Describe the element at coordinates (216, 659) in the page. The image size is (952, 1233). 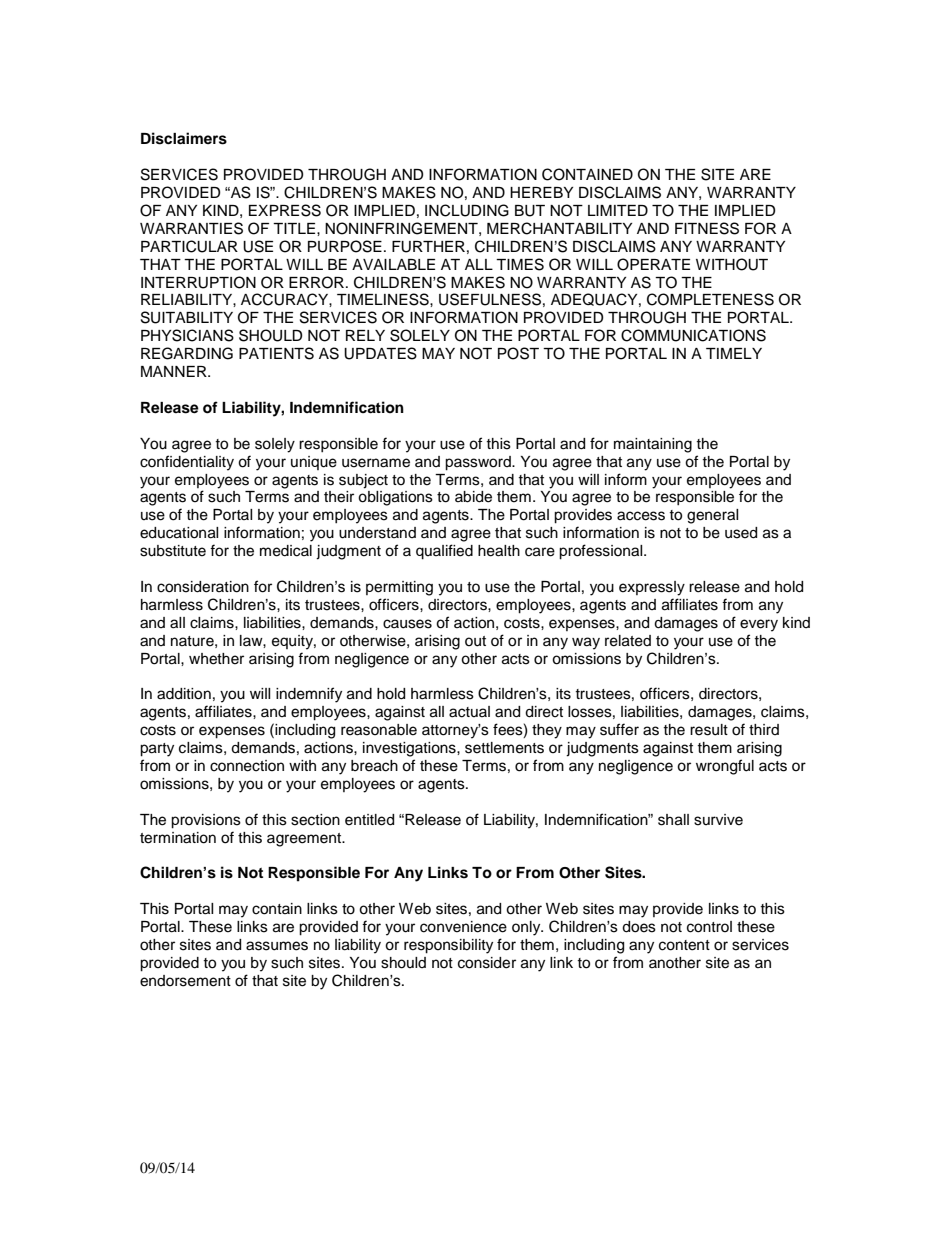
I see `whether` at that location.
